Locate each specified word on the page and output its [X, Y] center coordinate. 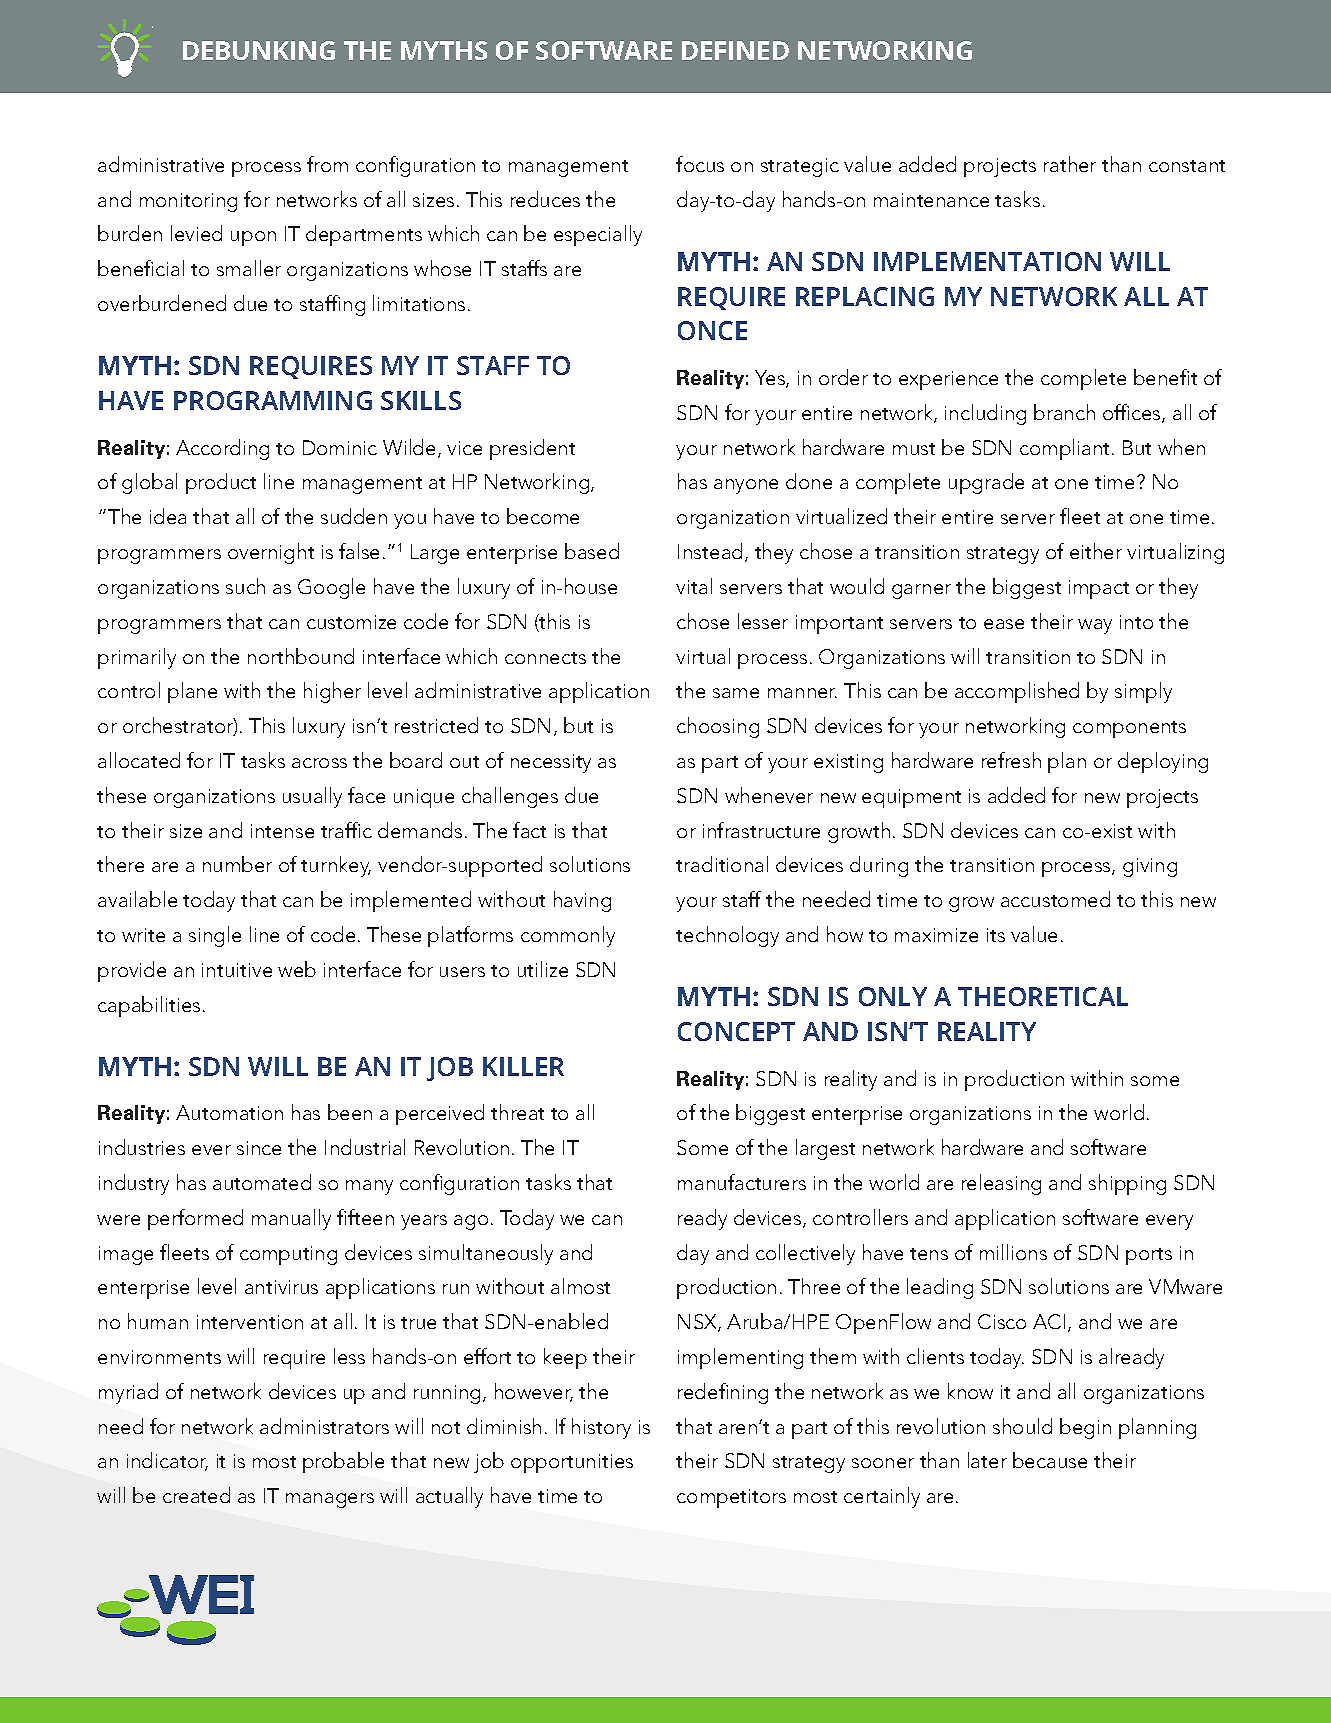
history [601, 1428]
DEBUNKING [259, 50]
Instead [710, 551]
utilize [543, 969]
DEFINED [735, 50]
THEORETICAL [1043, 996]
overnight [271, 553]
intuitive [237, 970]
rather [1070, 164]
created [196, 1495]
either [1096, 551]
